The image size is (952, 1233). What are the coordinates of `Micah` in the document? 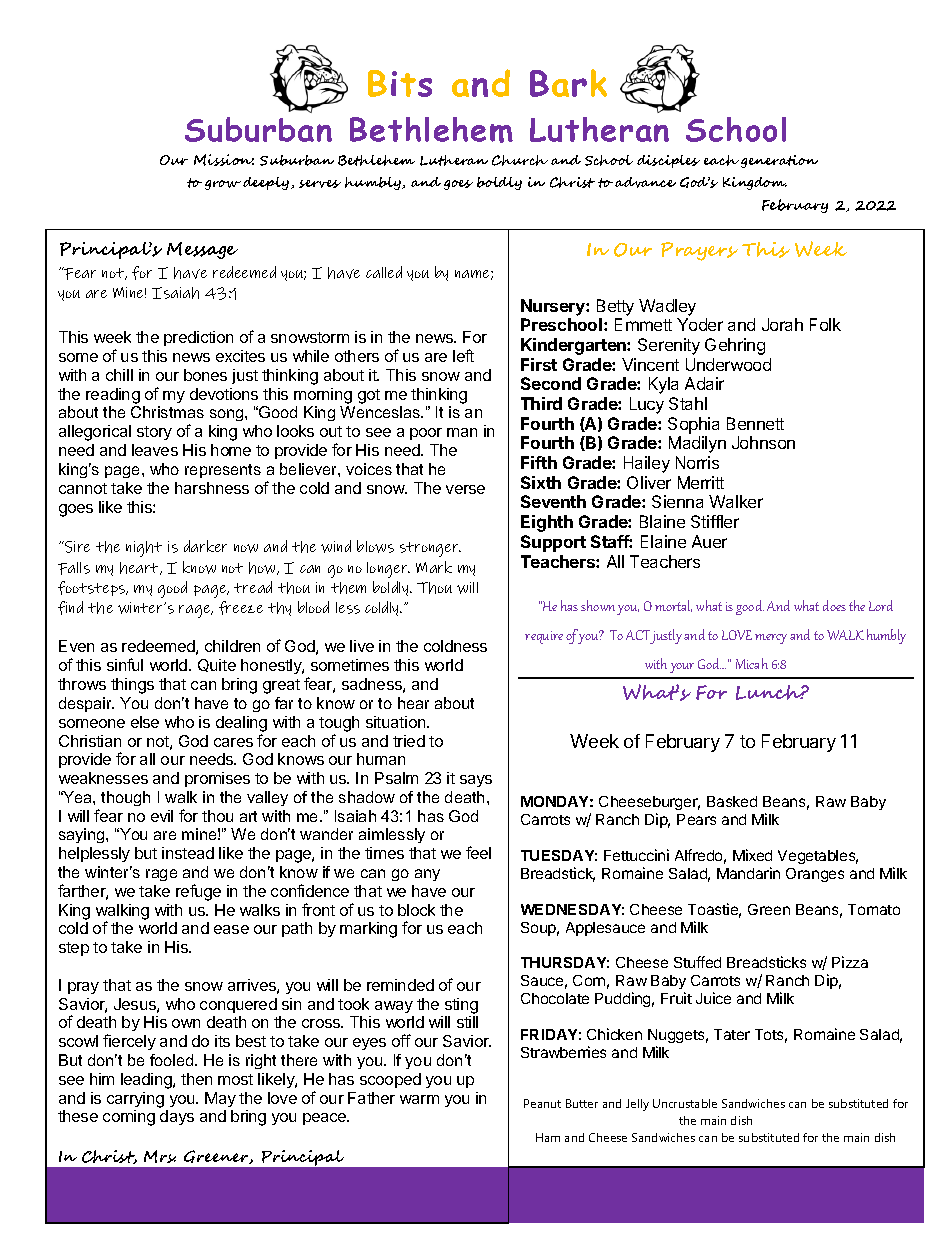 It's located at (752, 663).
